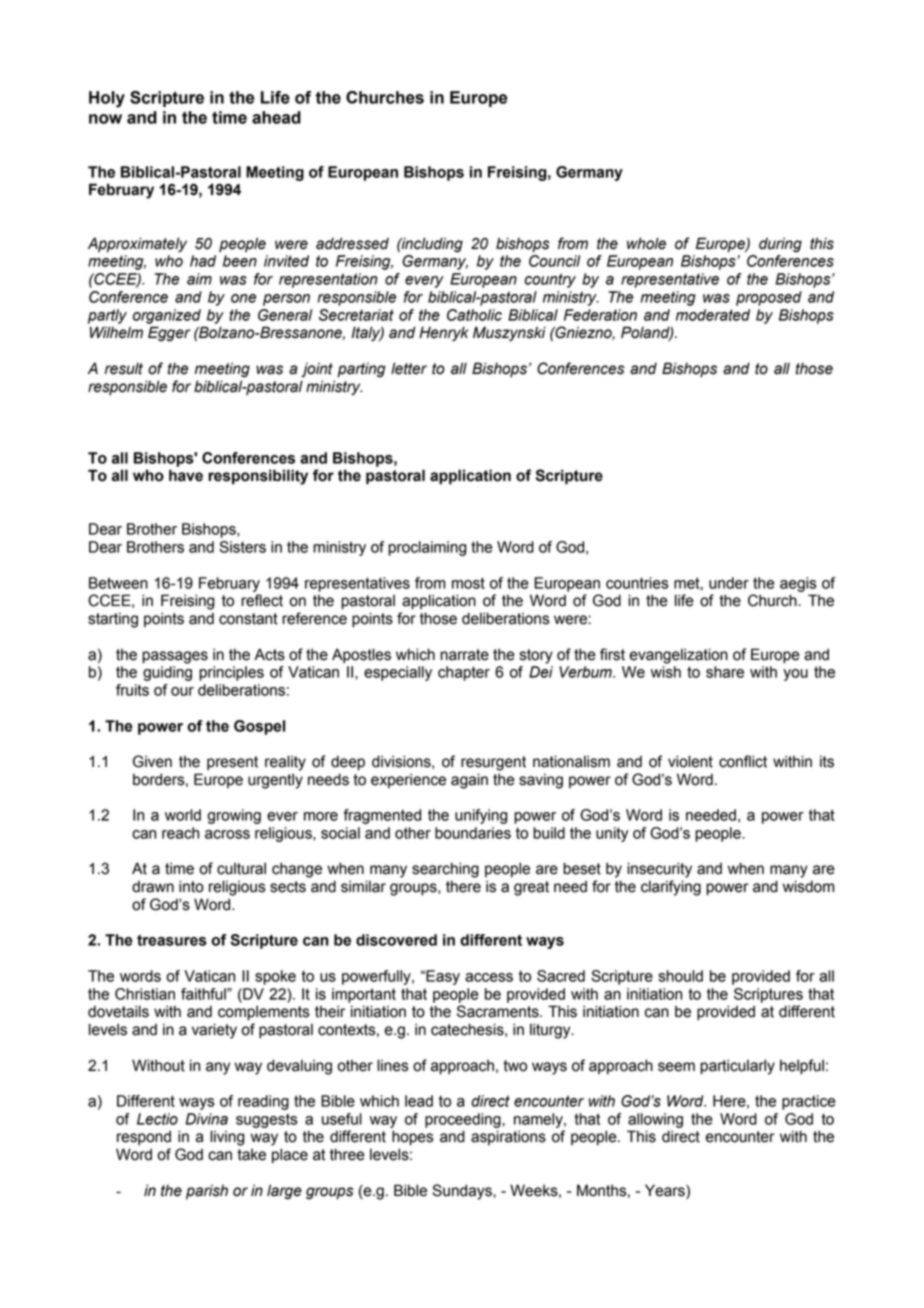  What do you see at coordinates (105, 119) in the screenshot?
I see `now` at bounding box center [105, 119].
